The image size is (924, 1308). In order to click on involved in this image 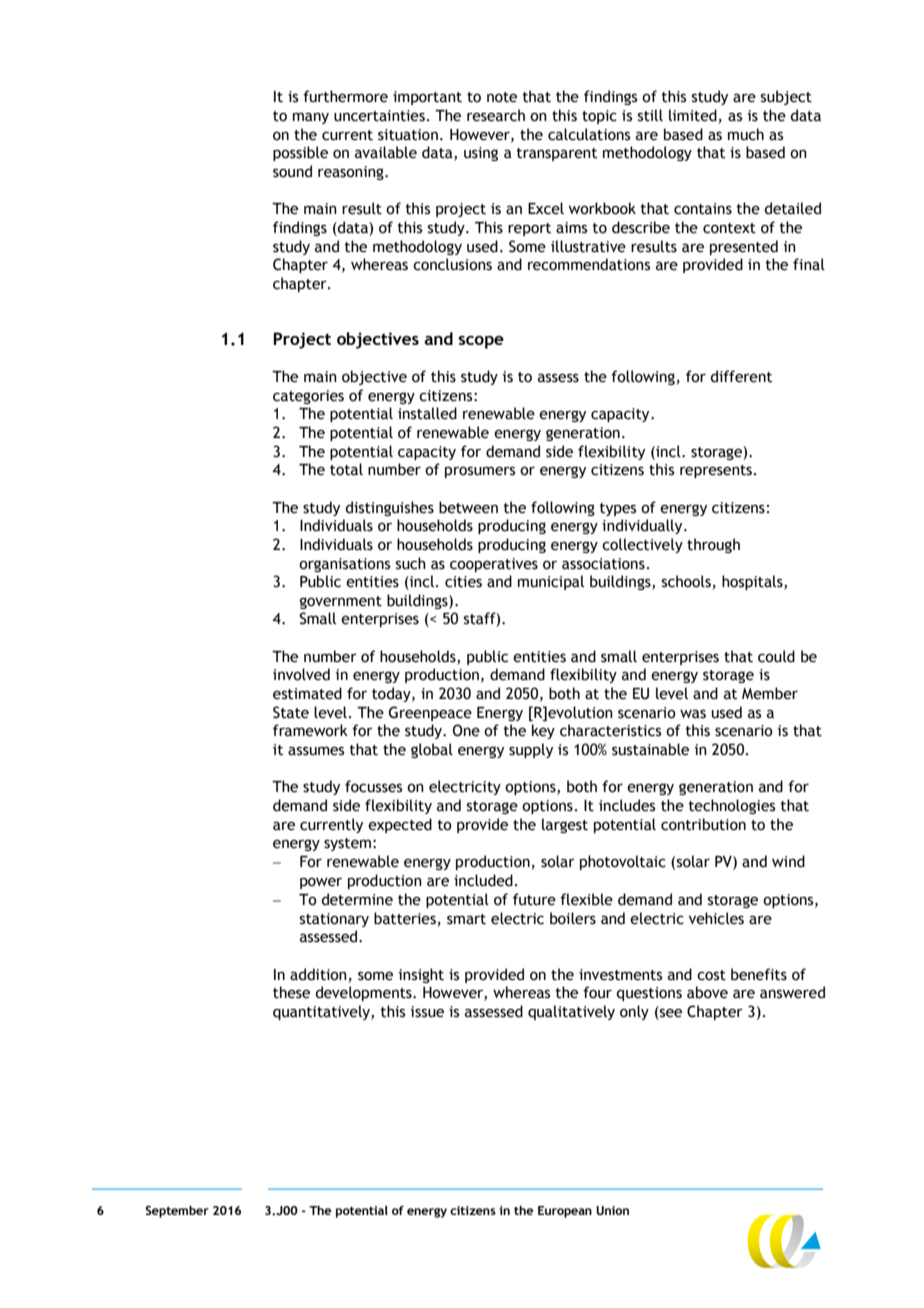, I will do `click(301, 674)`.
